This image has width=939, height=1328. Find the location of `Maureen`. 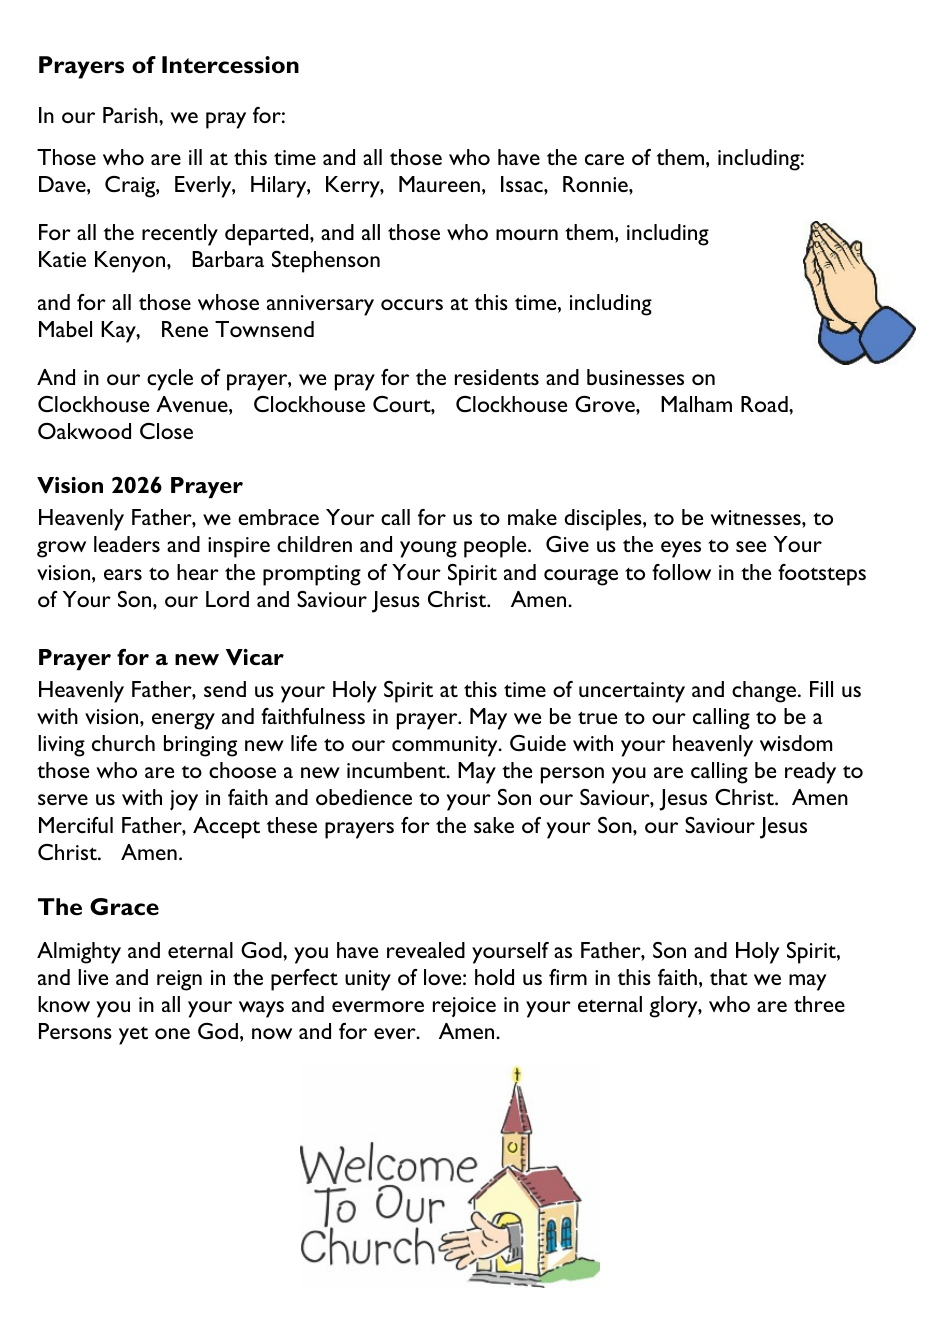

Maureen is located at coordinates (439, 184).
